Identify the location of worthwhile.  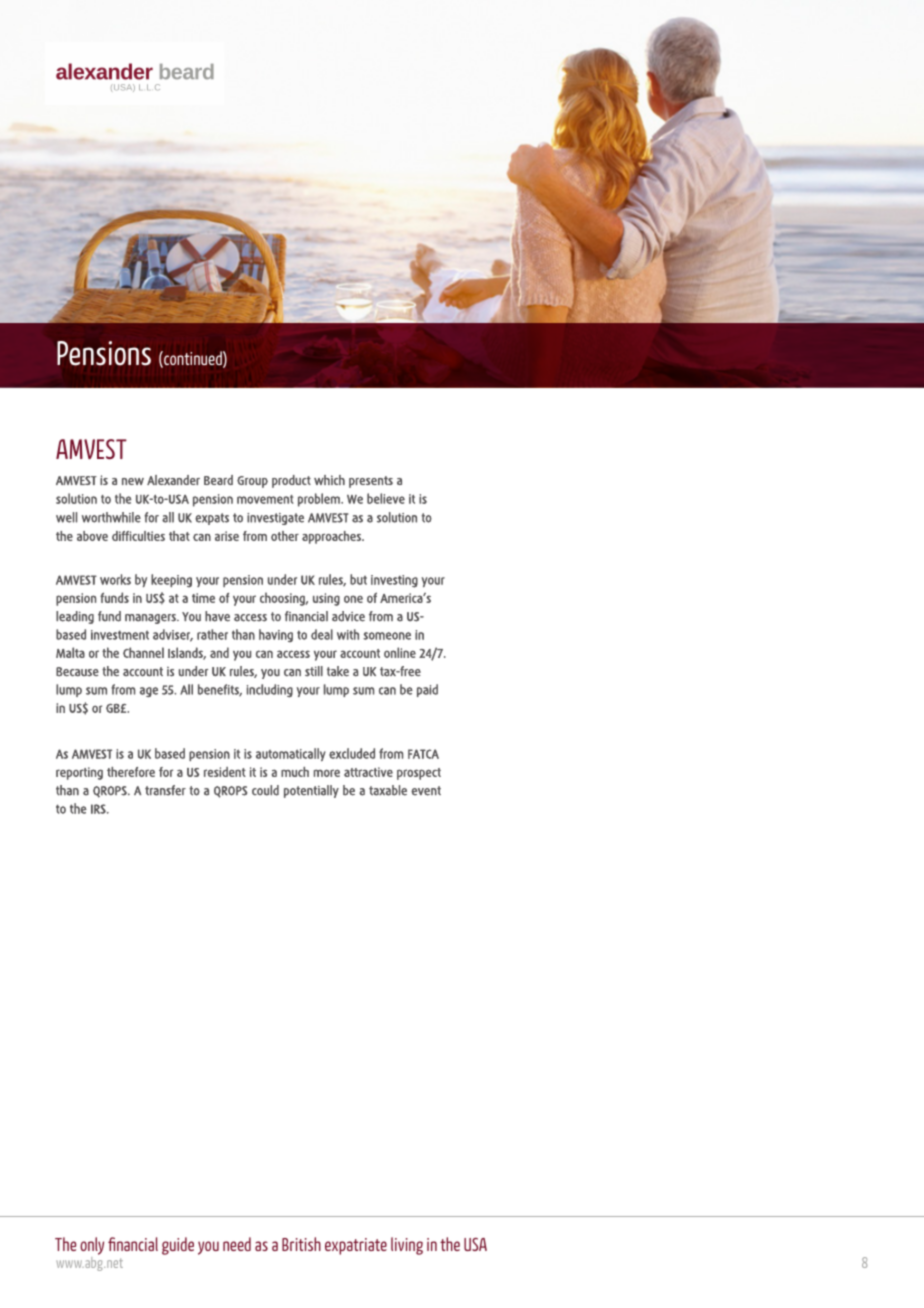
(111, 517).
